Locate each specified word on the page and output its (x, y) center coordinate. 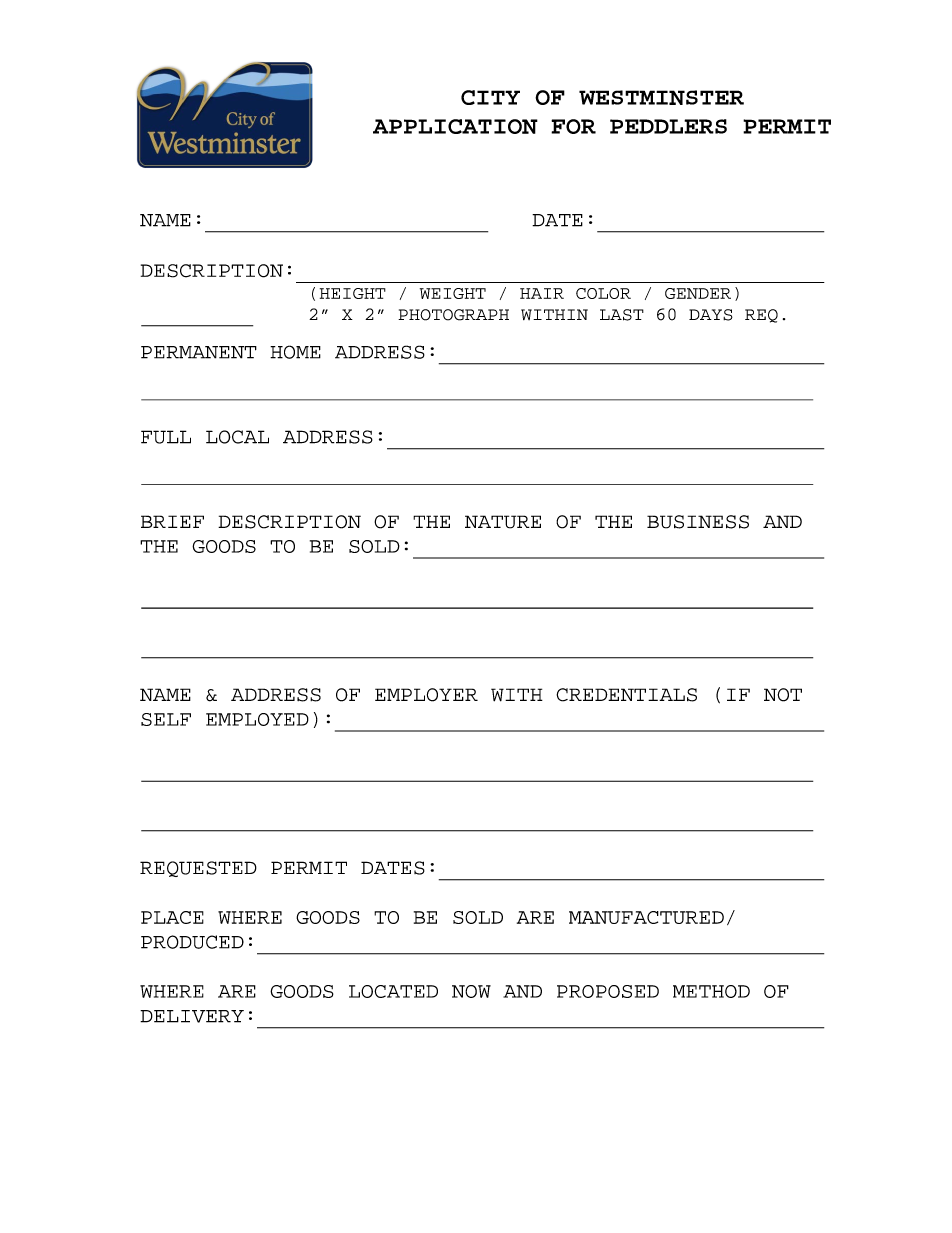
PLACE (172, 917)
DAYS (711, 315)
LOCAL (237, 437)
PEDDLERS (668, 126)
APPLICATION (455, 126)
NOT (783, 695)
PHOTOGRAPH (453, 315)
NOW (471, 991)
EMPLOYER (426, 695)
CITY (490, 97)
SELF (166, 719)
